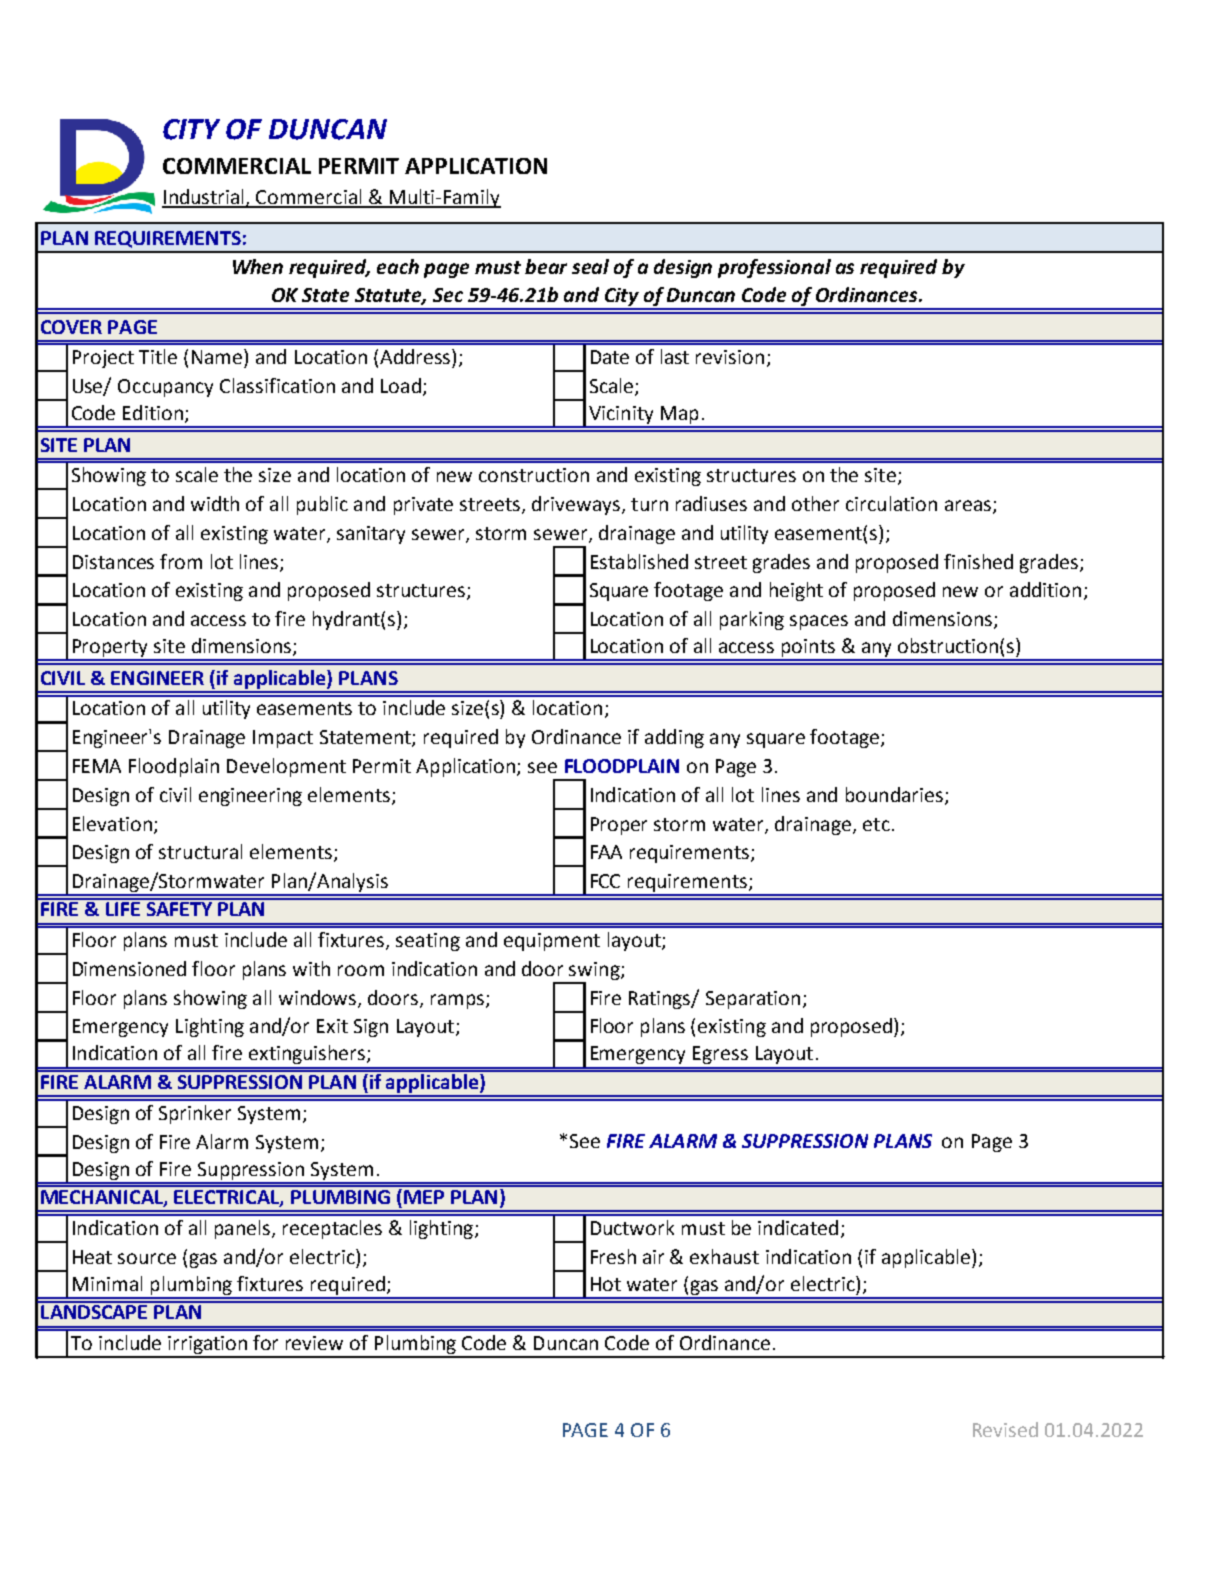 The height and width of the screenshot is (1570, 1213). Describe the element at coordinates (978, 561) in the screenshot. I see `finished` at that location.
